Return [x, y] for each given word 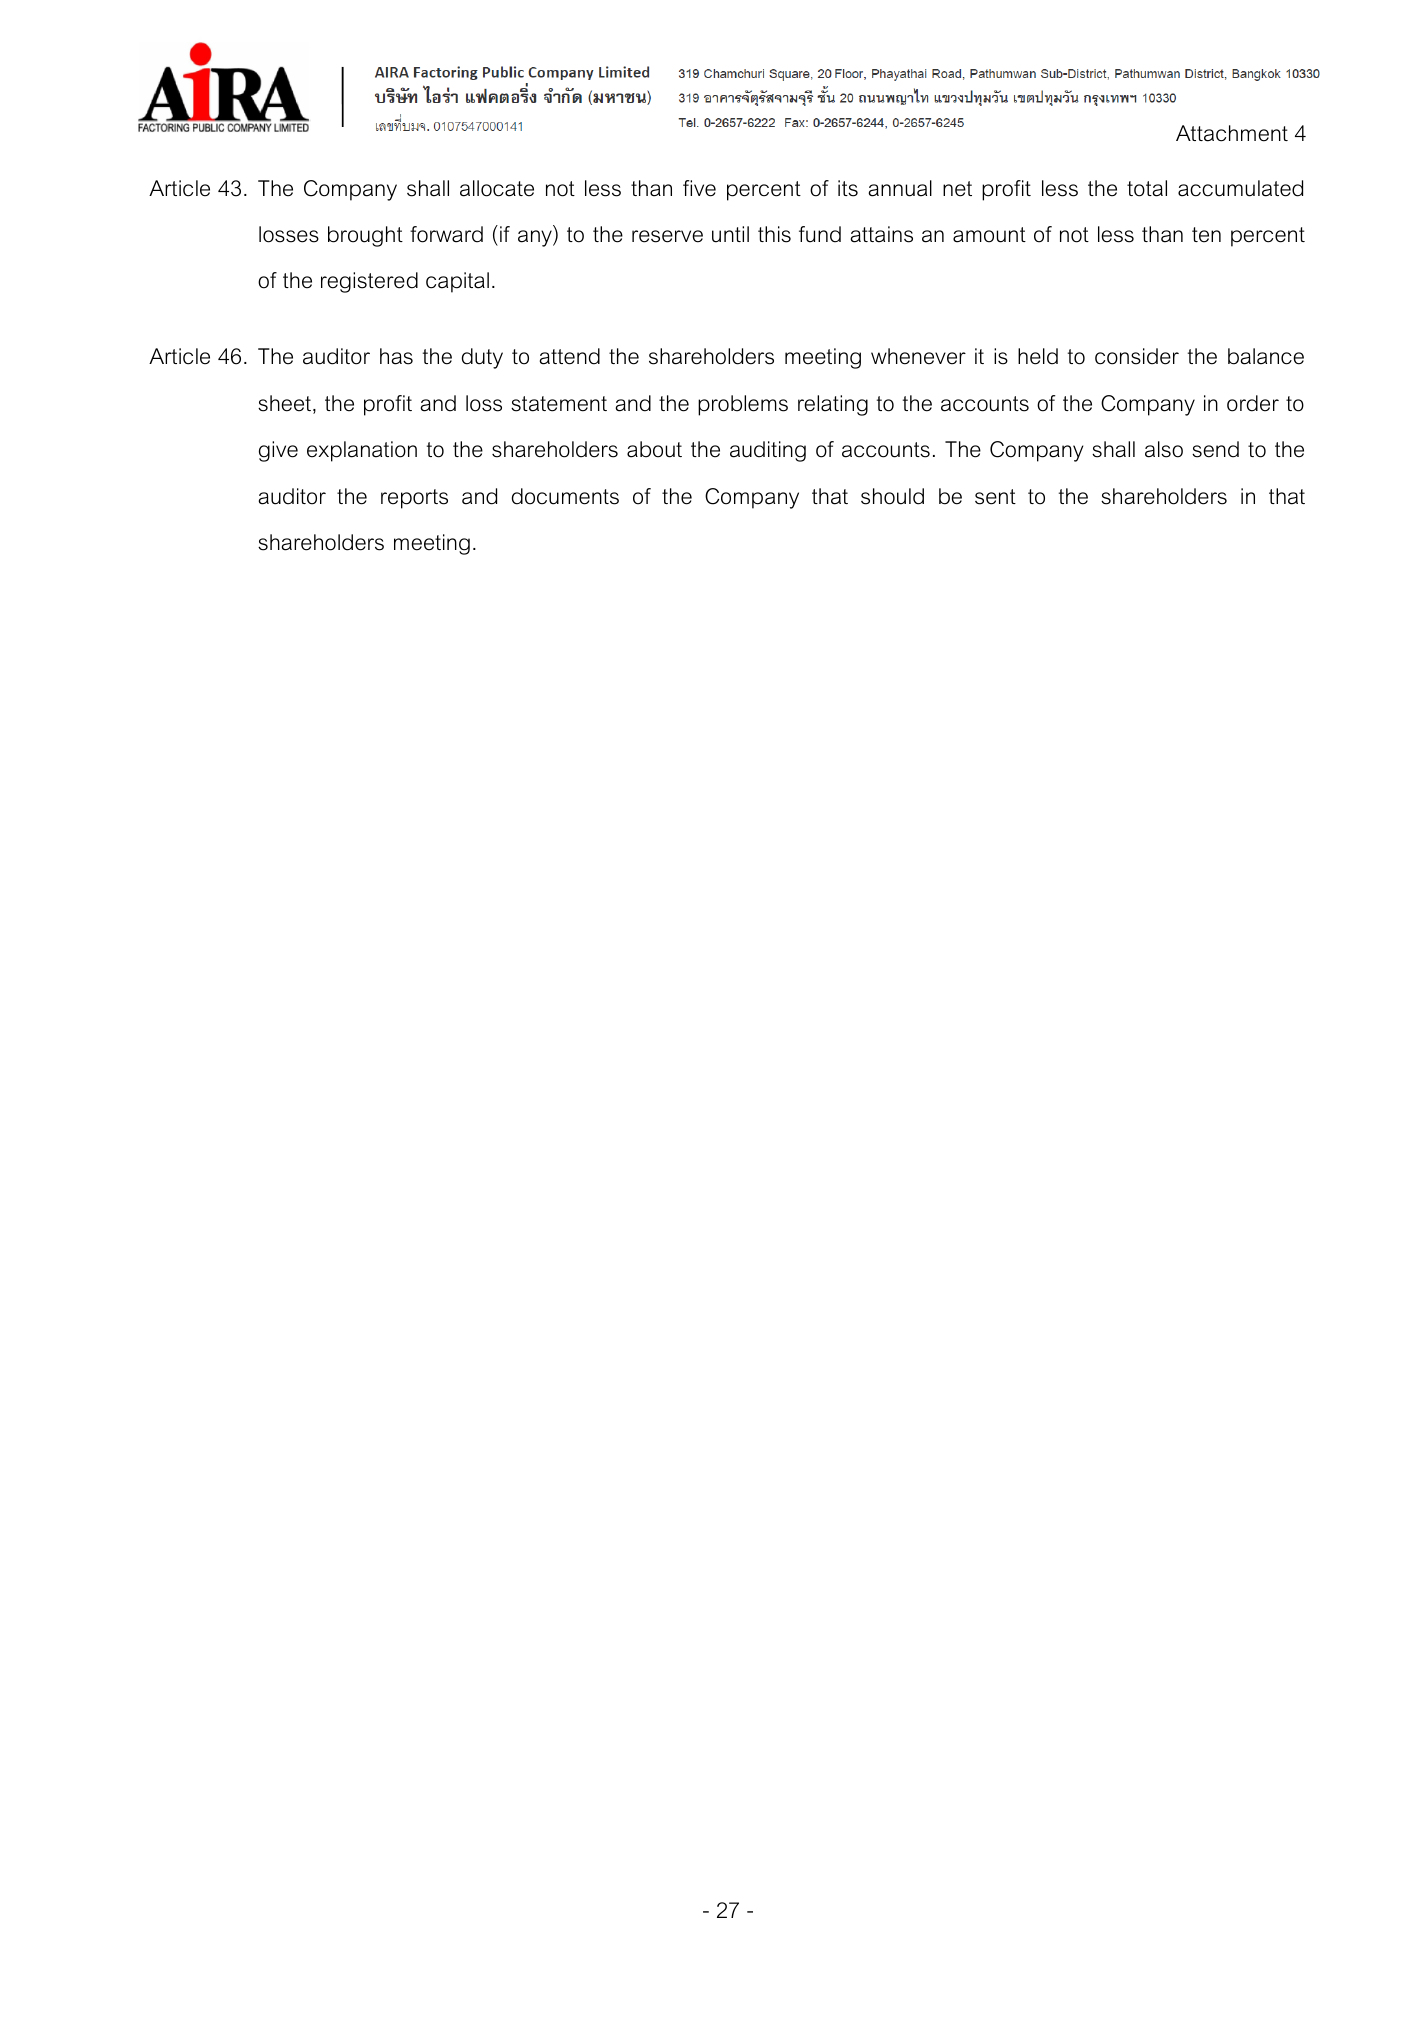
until [730, 234]
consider [1137, 356]
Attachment [1232, 133]
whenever [918, 356]
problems [743, 405]
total [1147, 188]
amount [989, 235]
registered [369, 282]
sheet [284, 403]
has [396, 356]
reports [414, 499]
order [1253, 403]
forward [446, 234]
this [774, 234]
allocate [497, 188]
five [699, 188]
